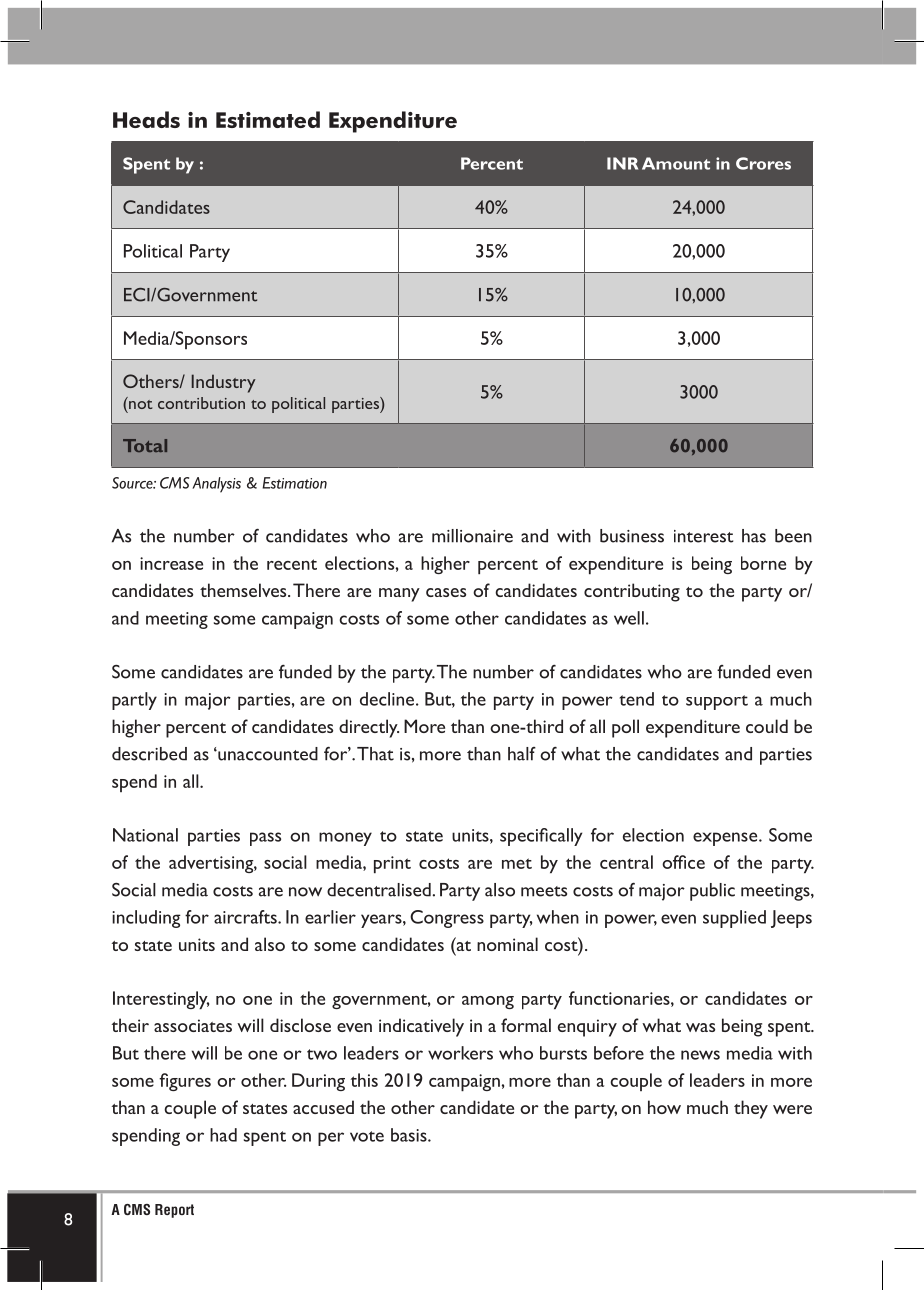 The image size is (924, 1290). Describe the element at coordinates (751, 1109) in the screenshot. I see `they` at that location.
